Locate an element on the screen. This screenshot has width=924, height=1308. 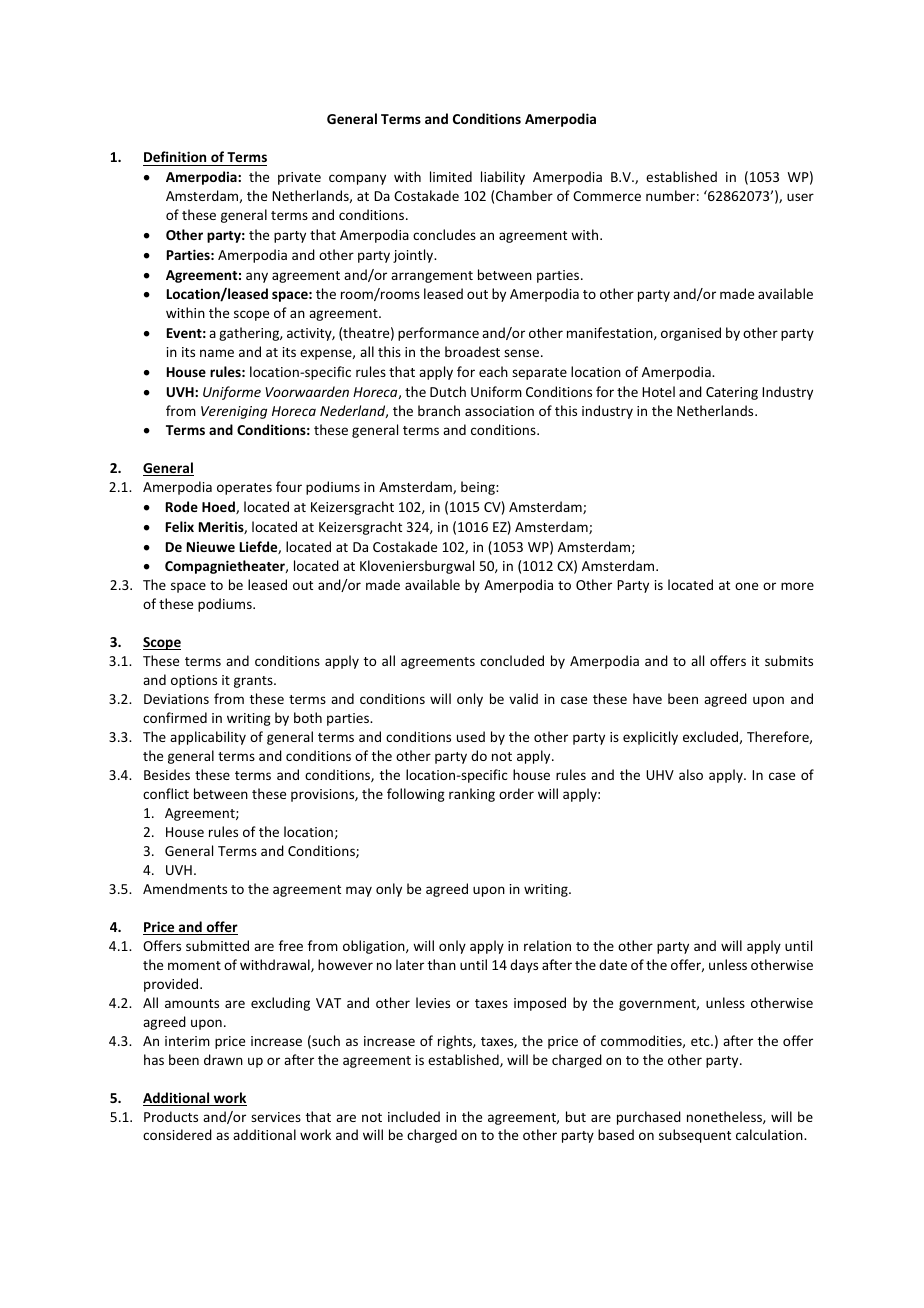
private is located at coordinates (299, 178).
